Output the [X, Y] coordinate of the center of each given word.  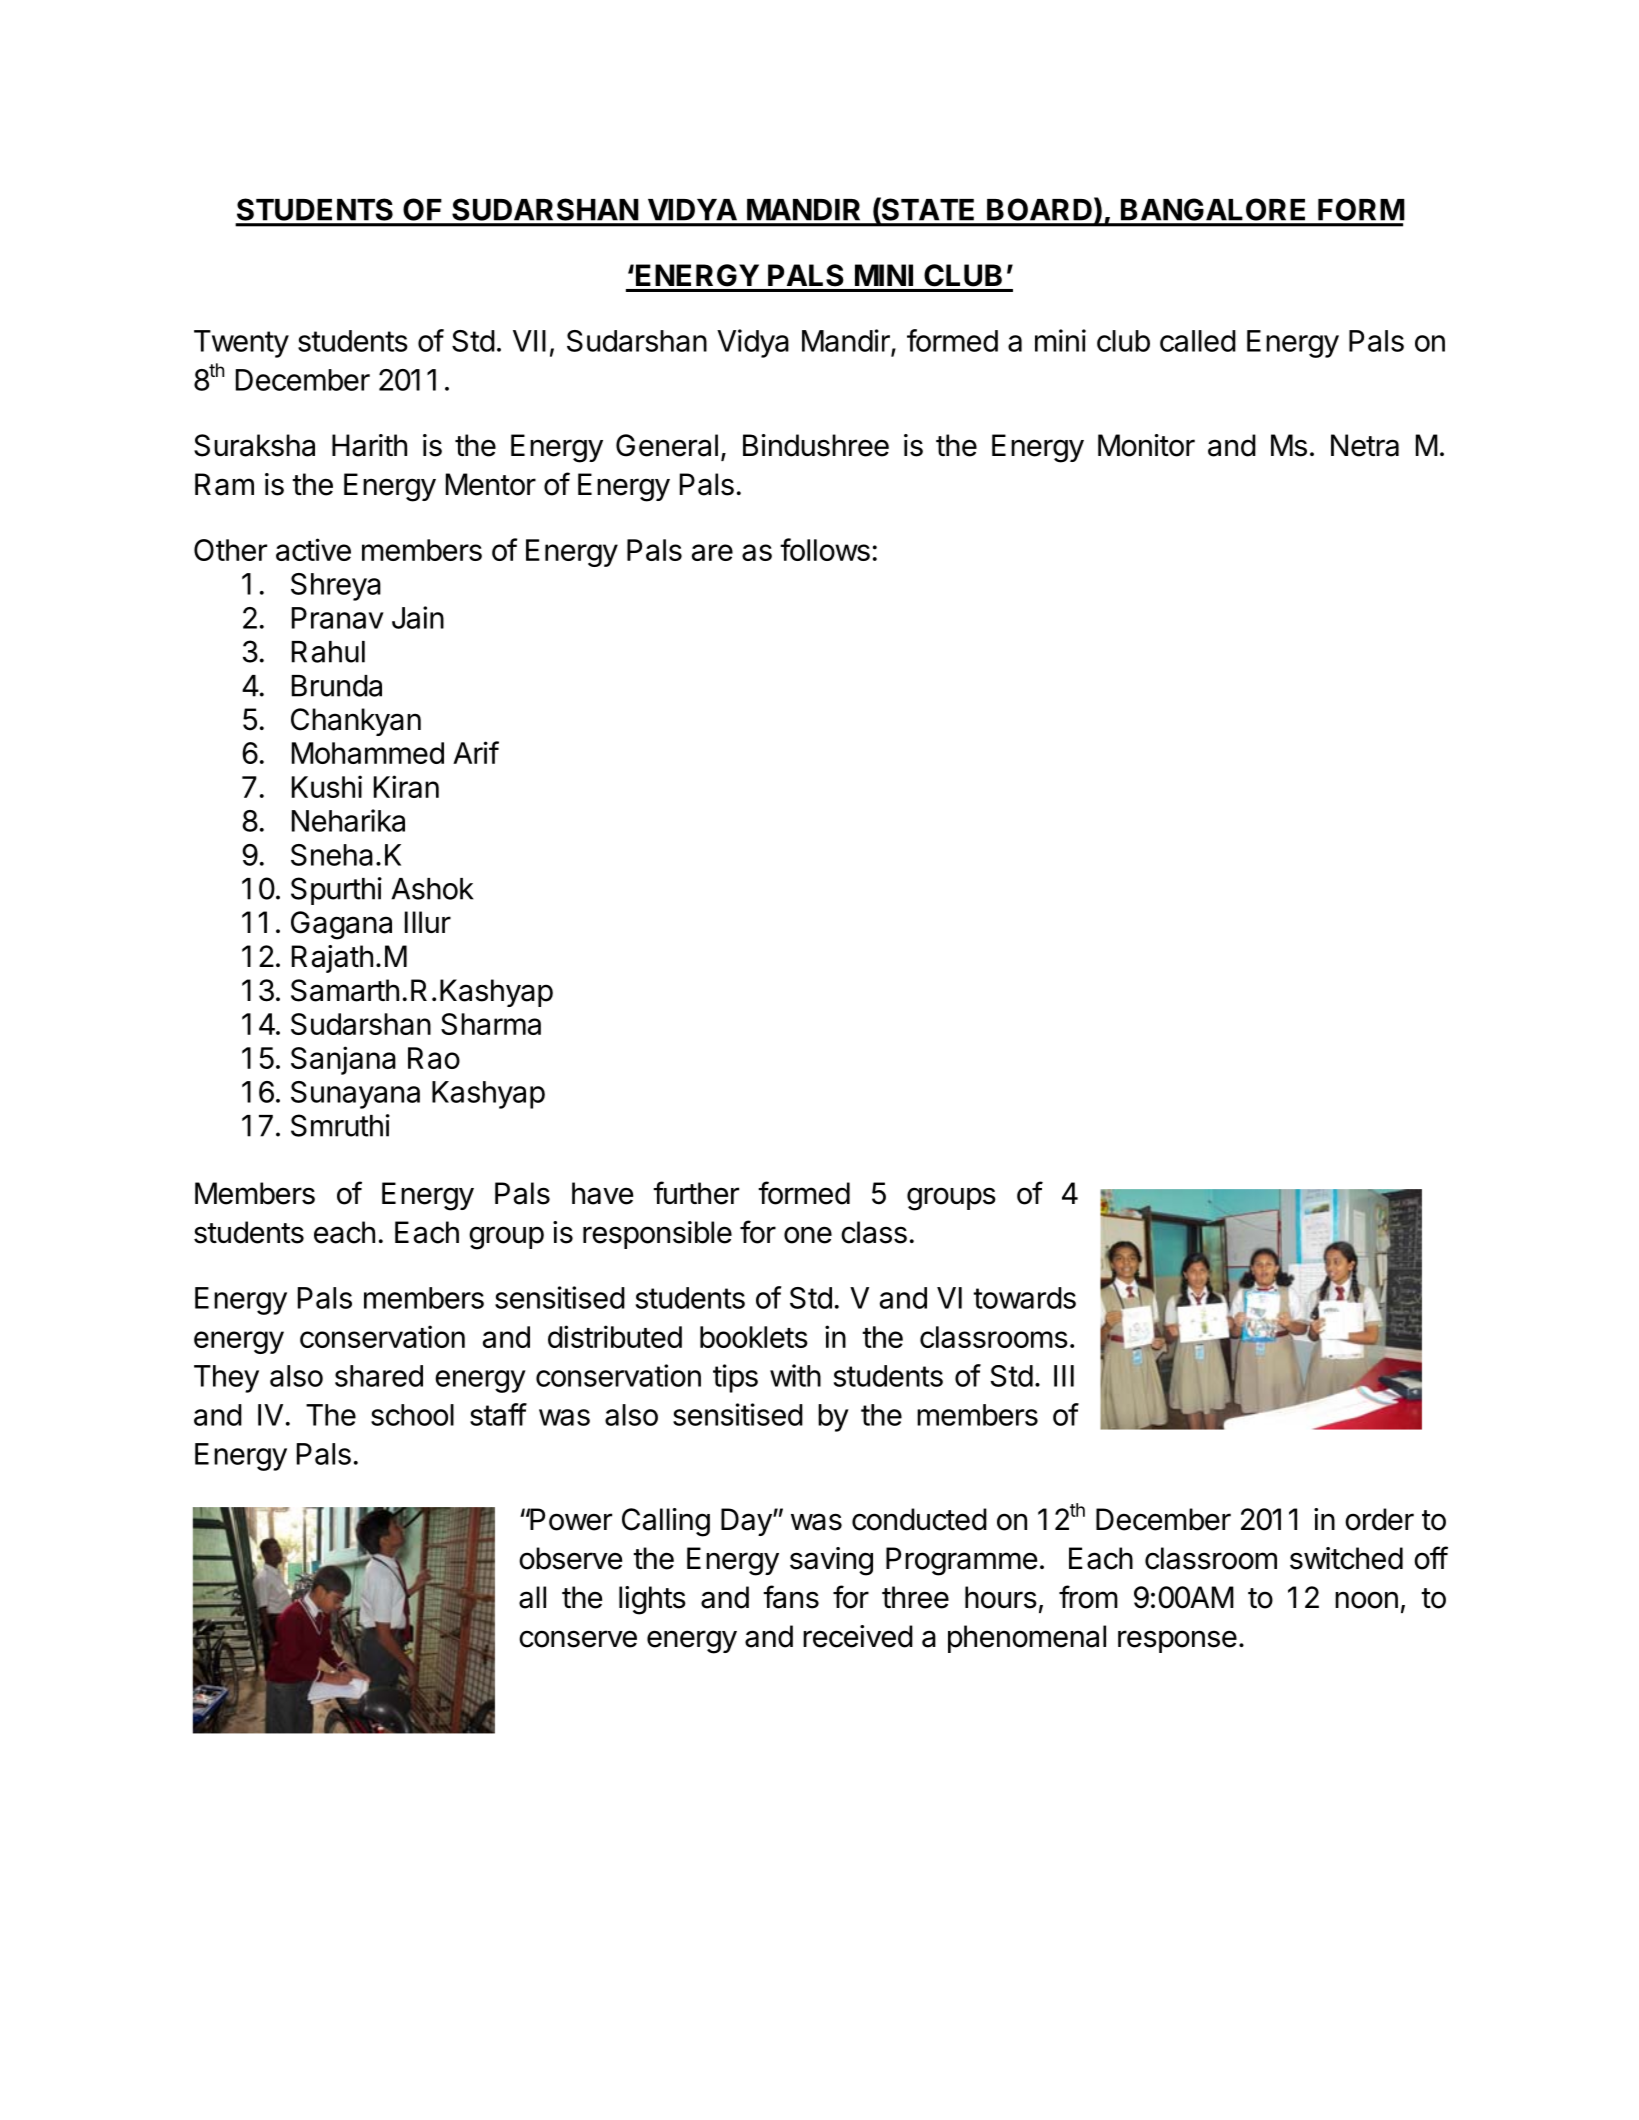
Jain [418, 617]
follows [825, 549]
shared [379, 1376]
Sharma [491, 1024]
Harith [369, 445]
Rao [434, 1058]
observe [570, 1558]
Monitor [1146, 445]
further [696, 1193]
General [667, 445]
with [795, 1375]
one [808, 1235]
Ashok [432, 889]
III [1064, 1376]
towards [1024, 1298]
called [1198, 341]
